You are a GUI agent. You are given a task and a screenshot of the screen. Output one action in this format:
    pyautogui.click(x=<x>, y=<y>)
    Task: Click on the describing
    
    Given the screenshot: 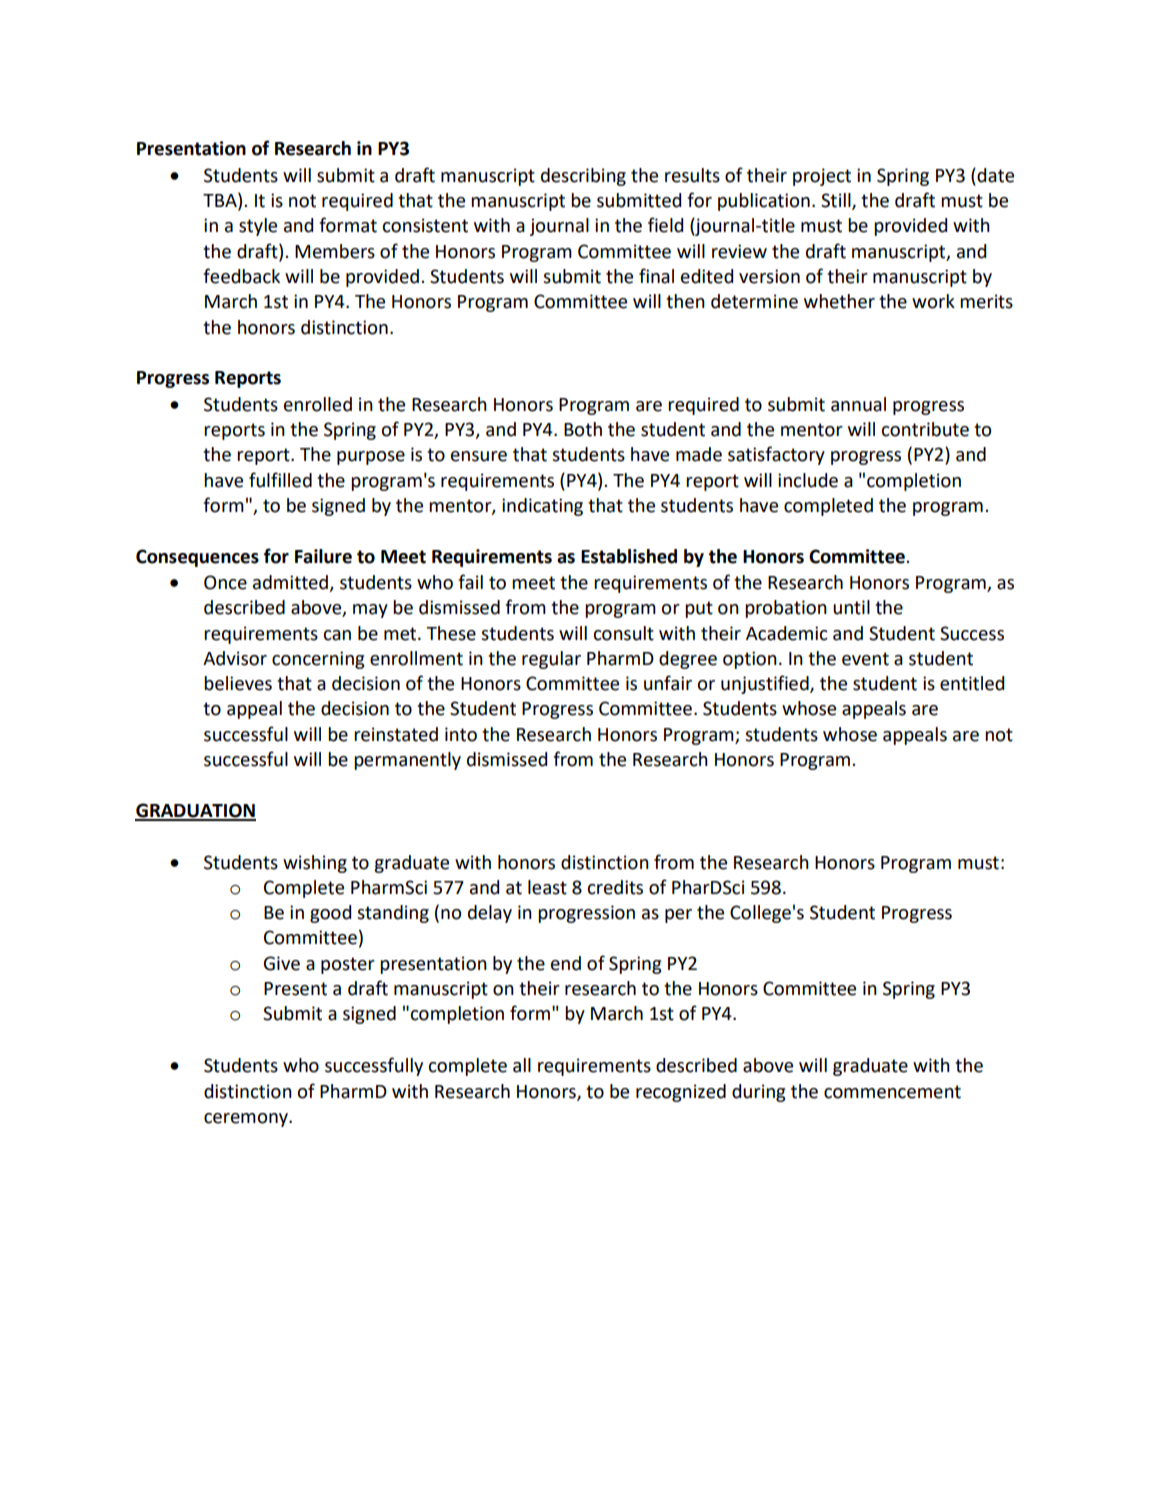 What is the action you would take?
    pyautogui.click(x=583, y=177)
